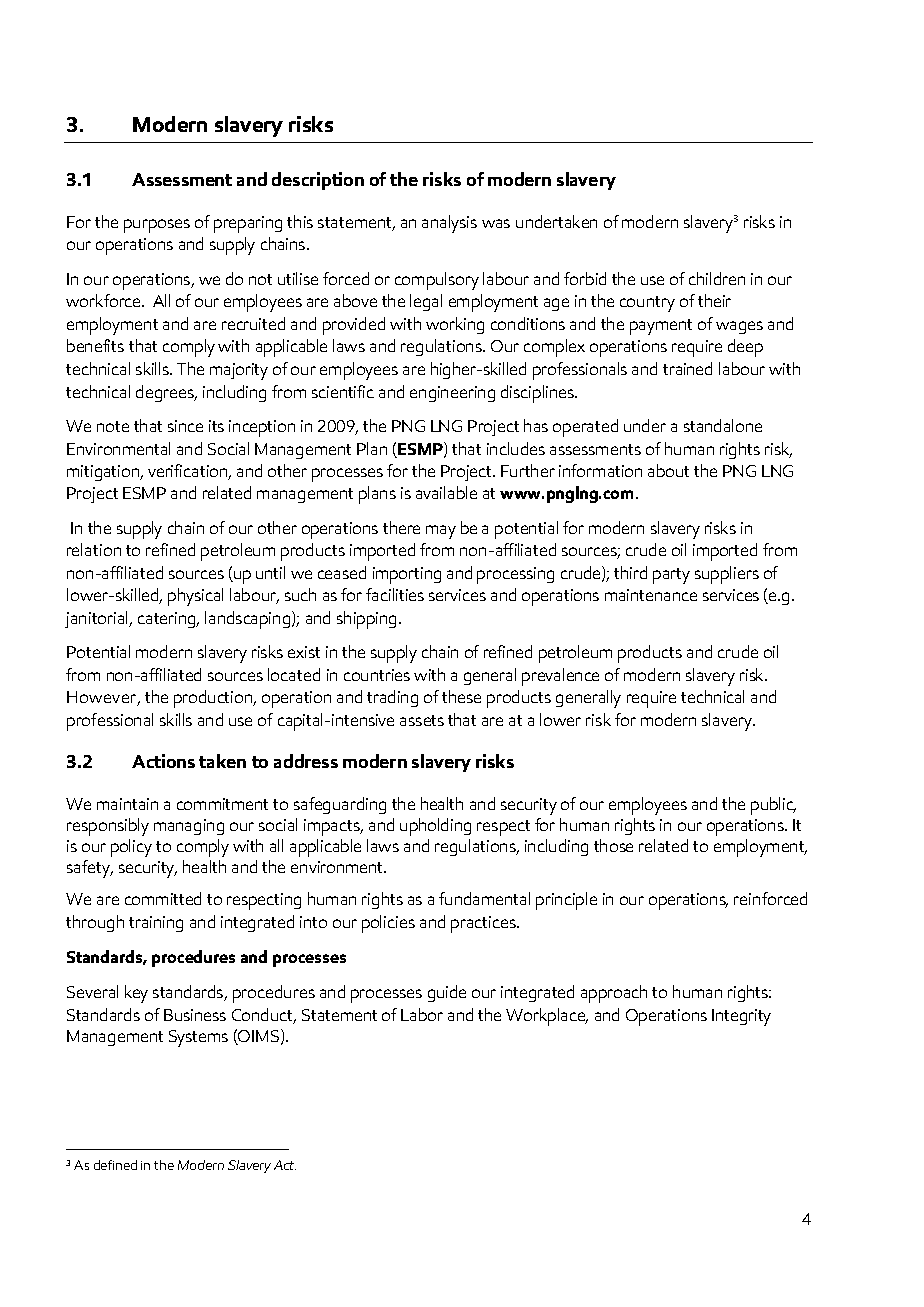  I want to click on those, so click(613, 845).
